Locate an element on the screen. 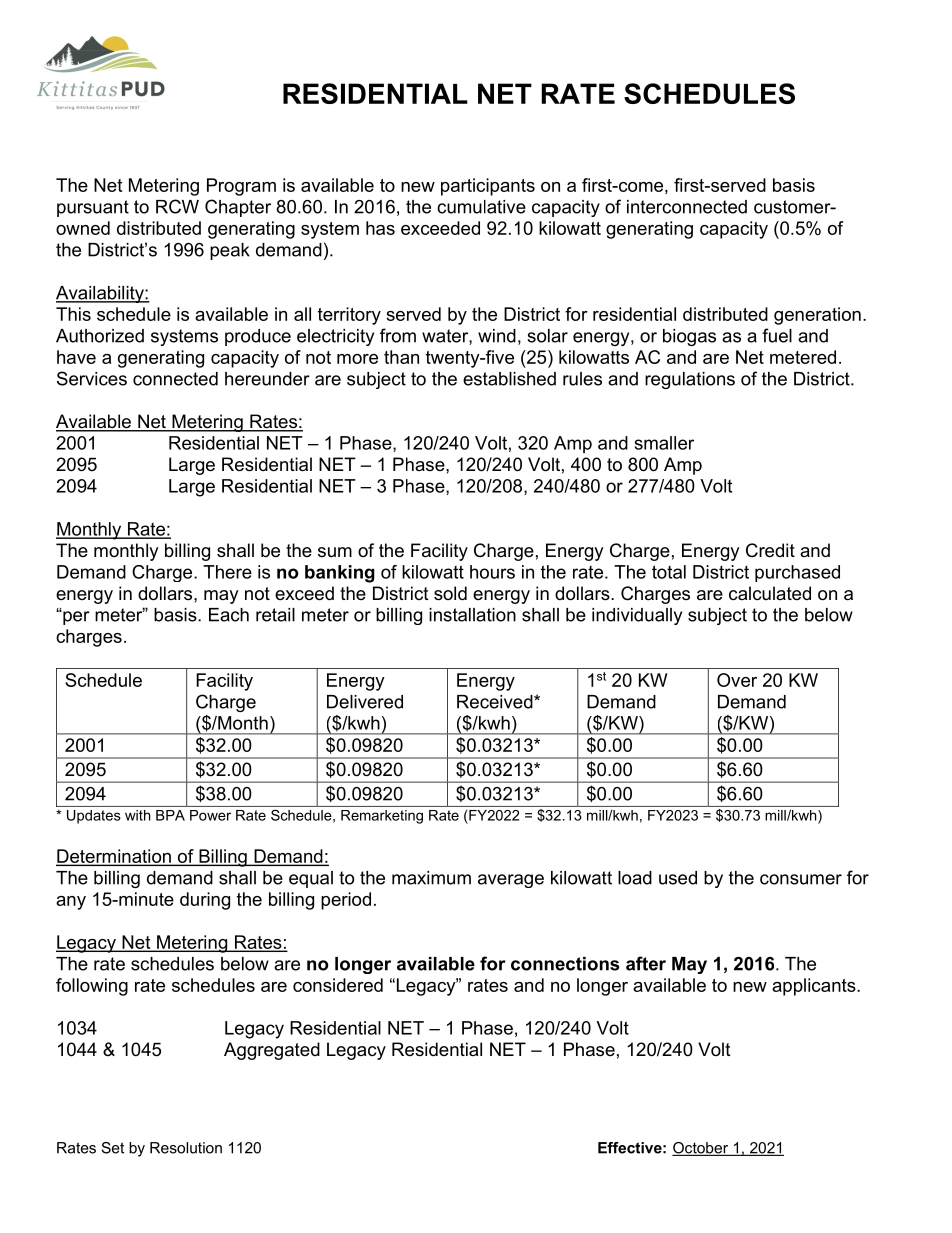  established is located at coordinates (509, 379).
